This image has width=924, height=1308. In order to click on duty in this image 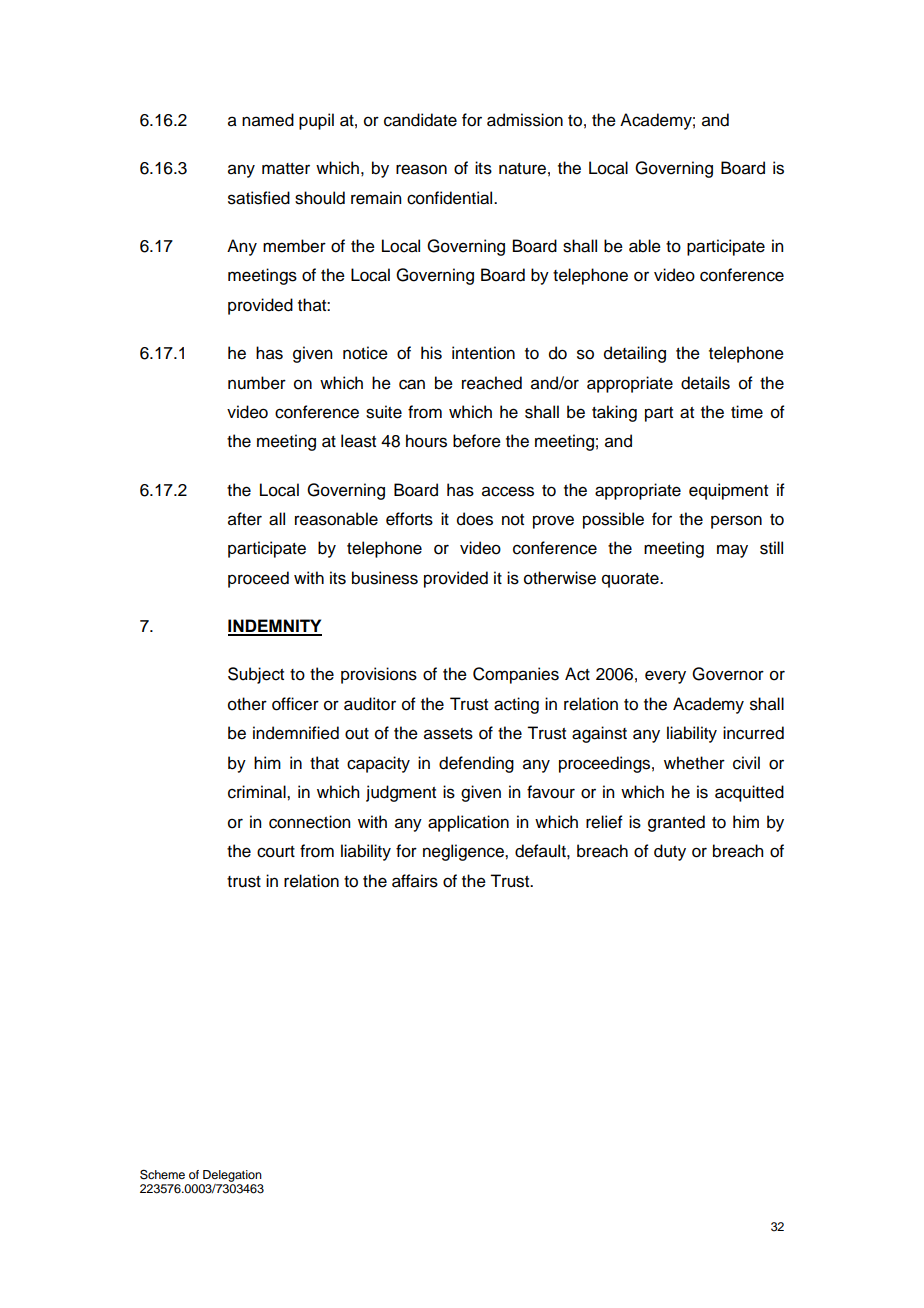, I will do `click(670, 852)`.
